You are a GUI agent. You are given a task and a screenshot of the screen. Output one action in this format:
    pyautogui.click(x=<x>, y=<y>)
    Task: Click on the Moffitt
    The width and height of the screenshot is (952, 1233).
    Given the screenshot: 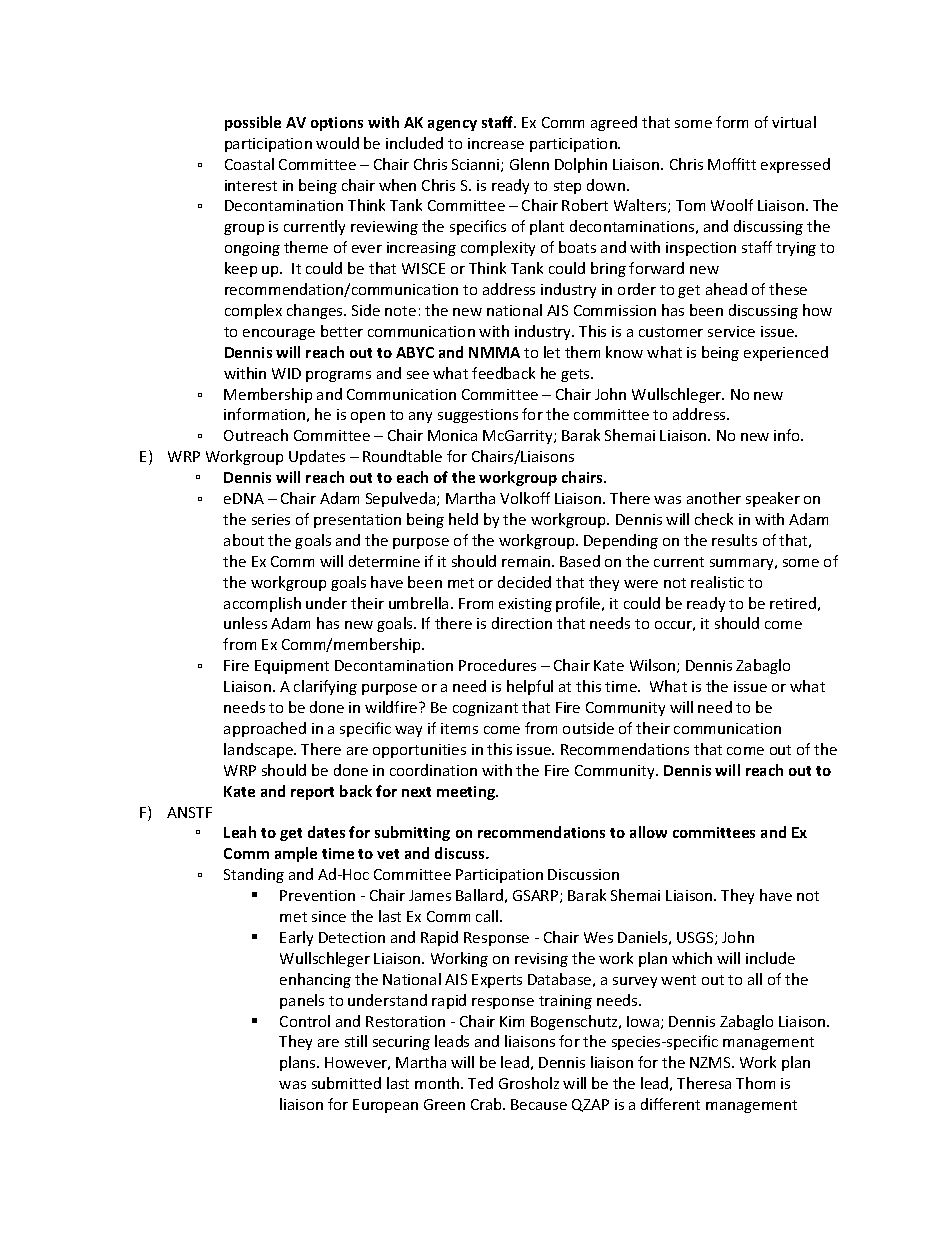 What is the action you would take?
    pyautogui.click(x=732, y=164)
